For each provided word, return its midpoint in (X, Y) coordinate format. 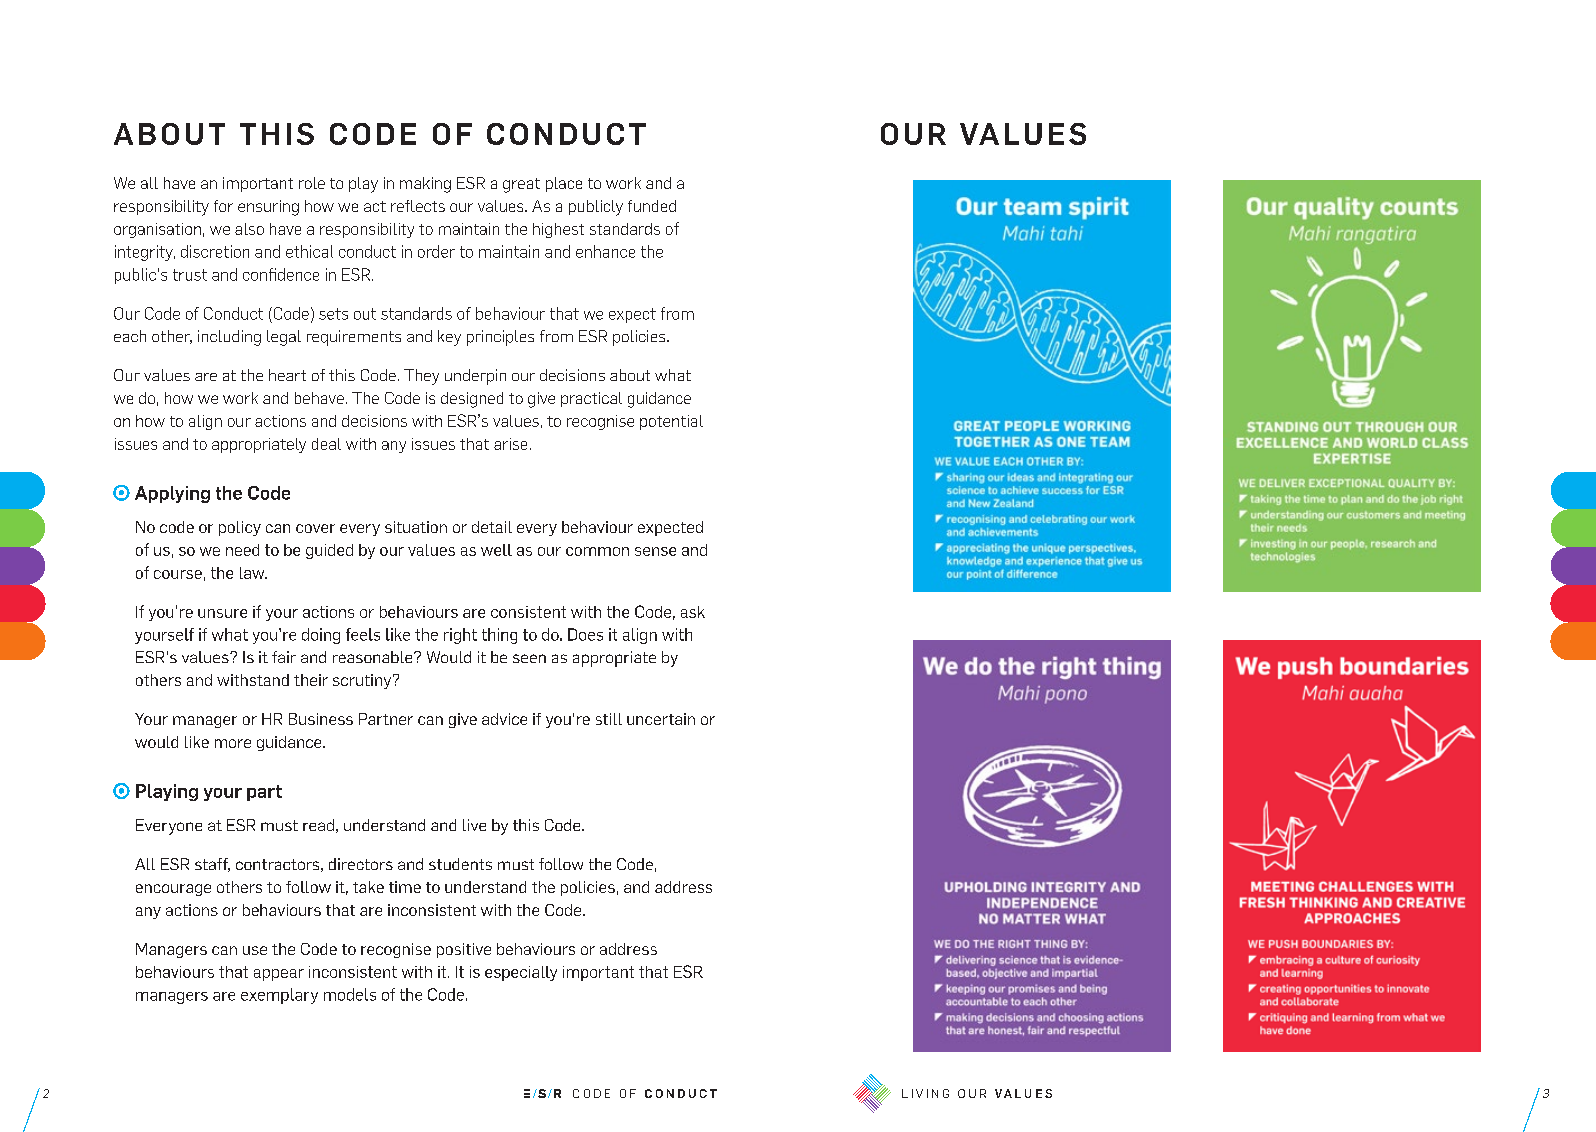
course (178, 574)
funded (652, 206)
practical (591, 399)
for (223, 206)
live (474, 825)
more (233, 743)
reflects (418, 206)
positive (464, 950)
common (597, 551)
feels (363, 634)
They (421, 377)
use (255, 950)
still (609, 719)
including (229, 338)
